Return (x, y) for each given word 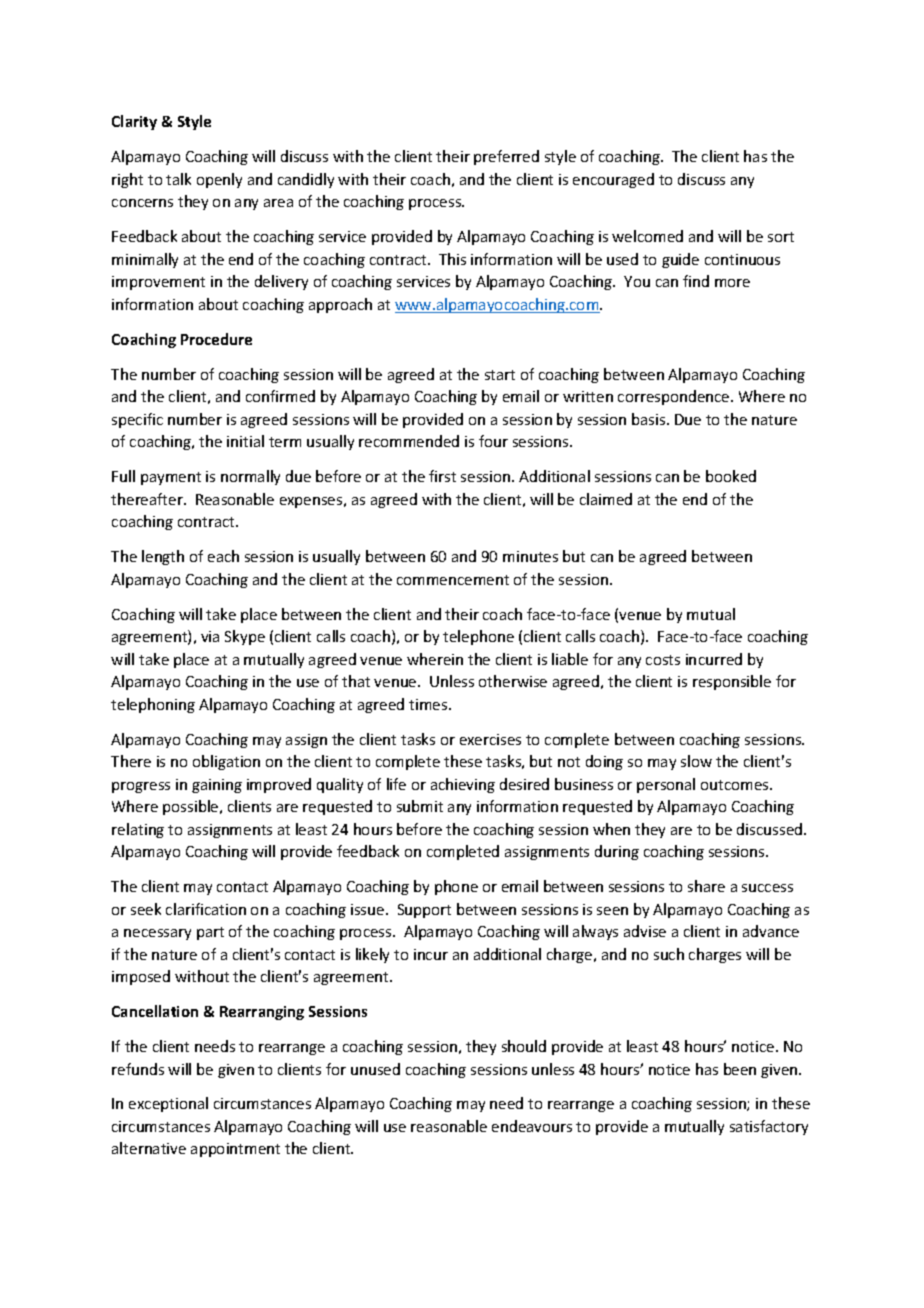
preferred (506, 157)
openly (219, 180)
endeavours (532, 1126)
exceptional (168, 1104)
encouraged (613, 180)
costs (663, 660)
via (210, 636)
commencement (453, 580)
